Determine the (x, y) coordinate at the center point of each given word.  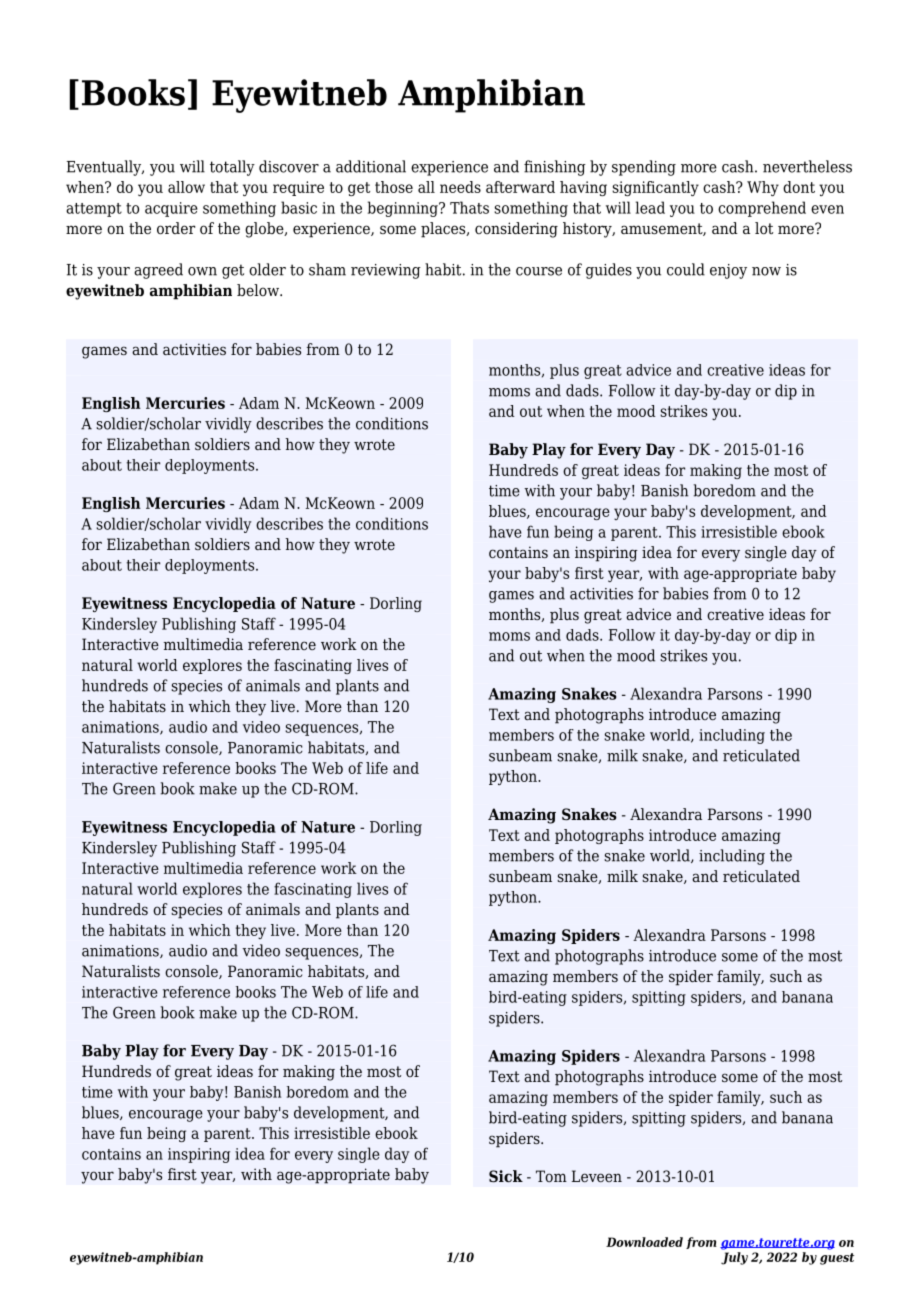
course (539, 271)
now (766, 271)
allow (186, 187)
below (259, 290)
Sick (506, 1176)
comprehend (762, 209)
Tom (551, 1176)
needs (460, 187)
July (734, 1258)
